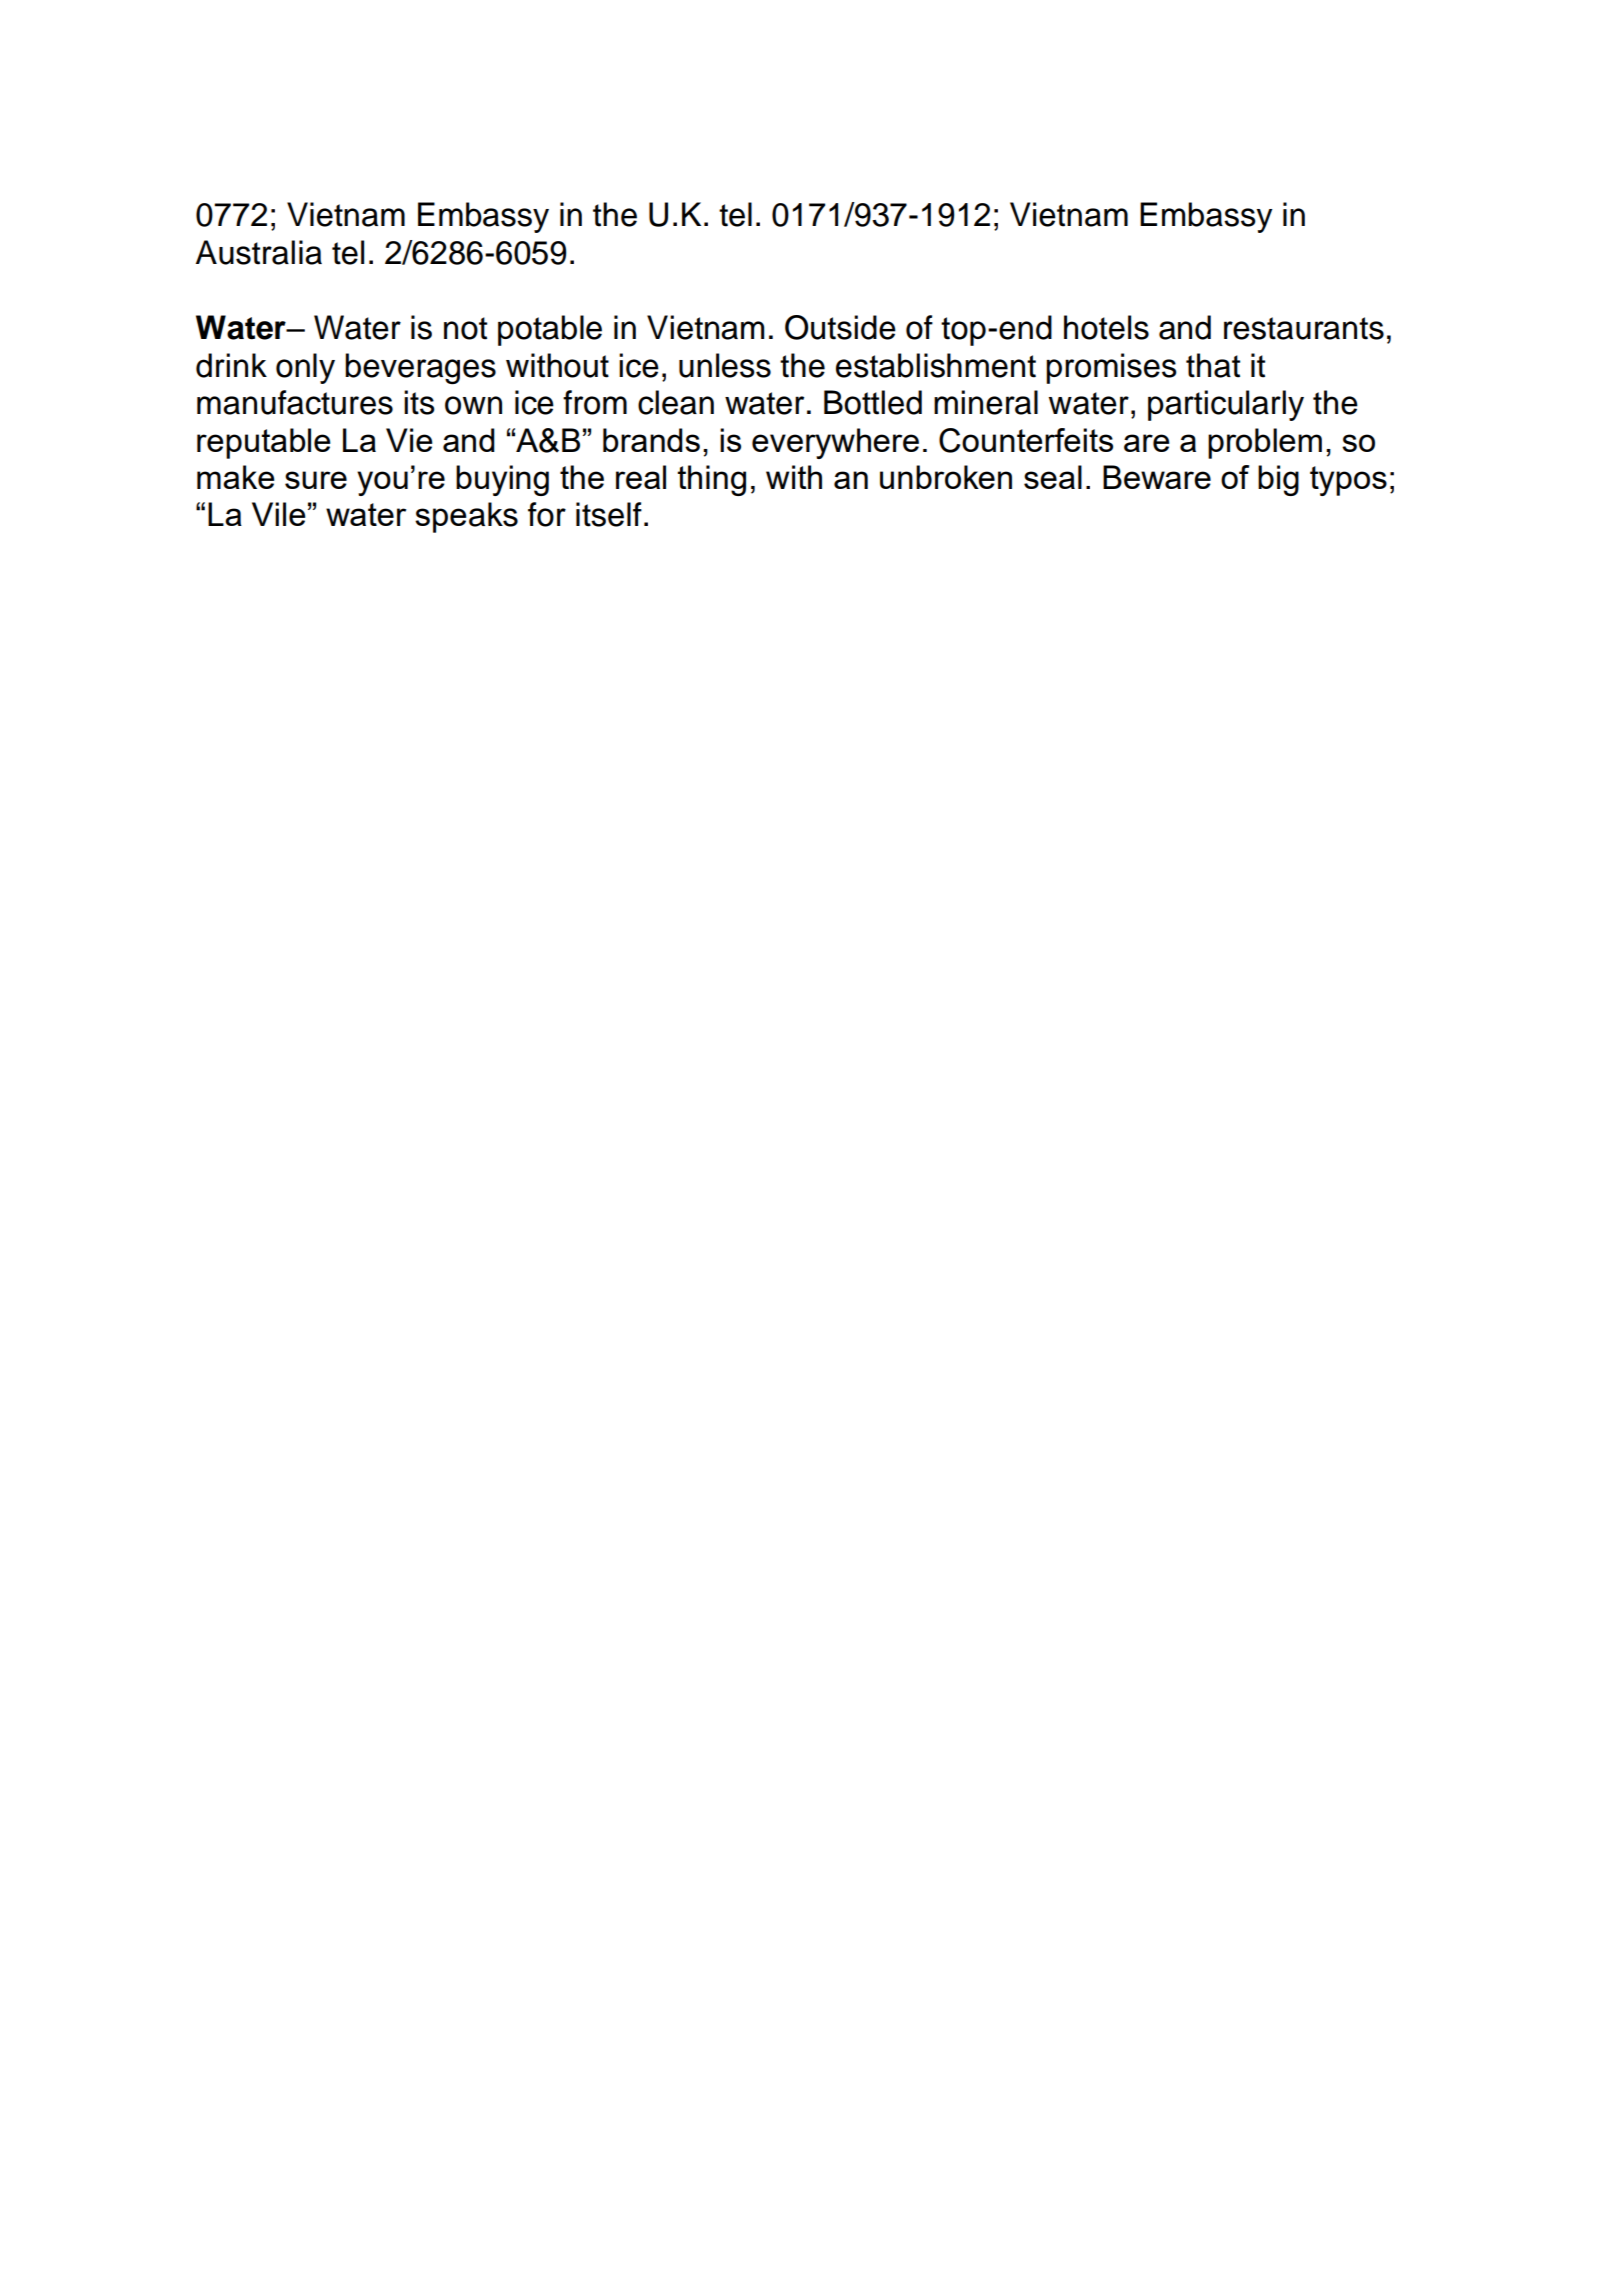  I want to click on itself, so click(609, 514).
